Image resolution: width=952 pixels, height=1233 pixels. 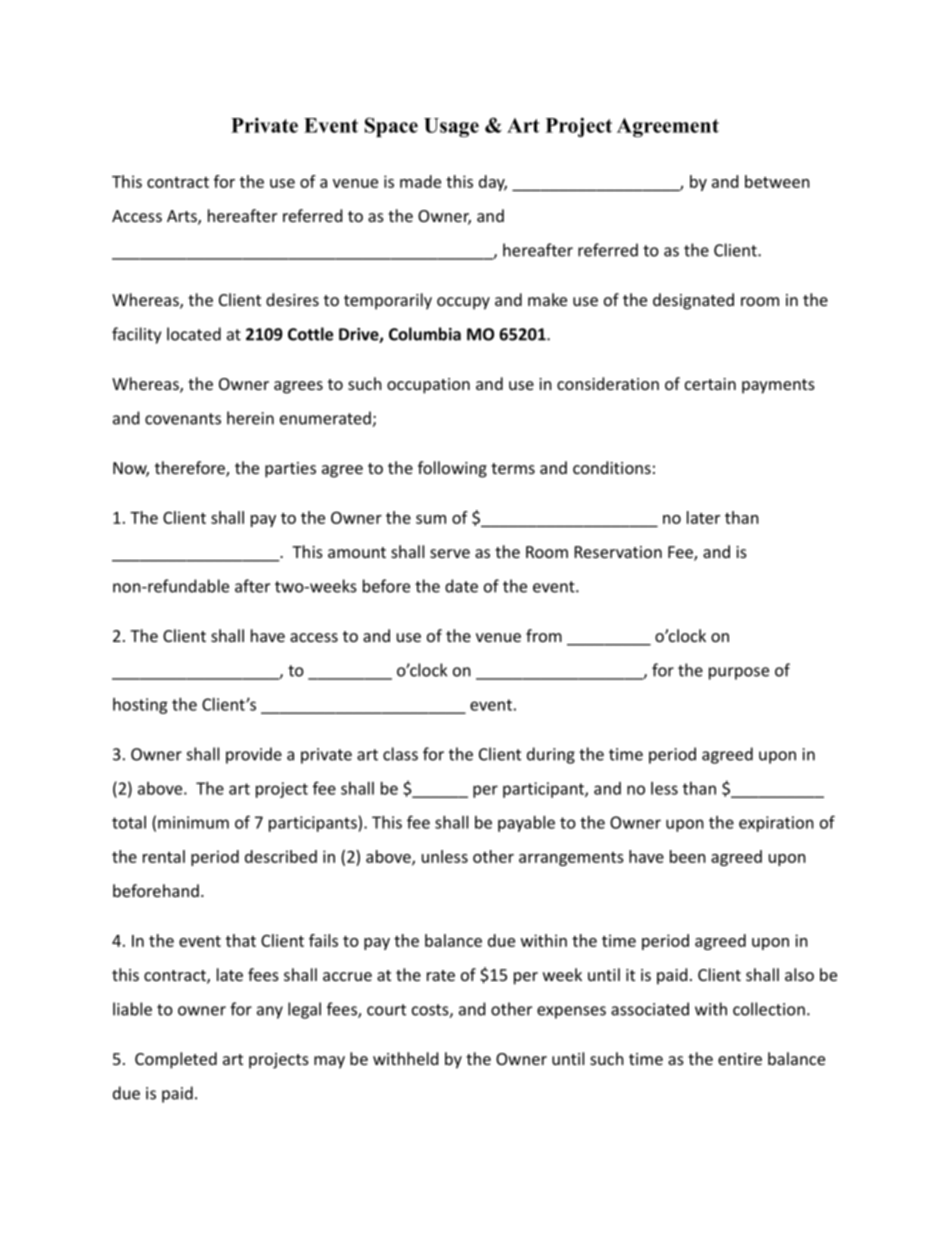 I want to click on entire, so click(x=740, y=1059).
